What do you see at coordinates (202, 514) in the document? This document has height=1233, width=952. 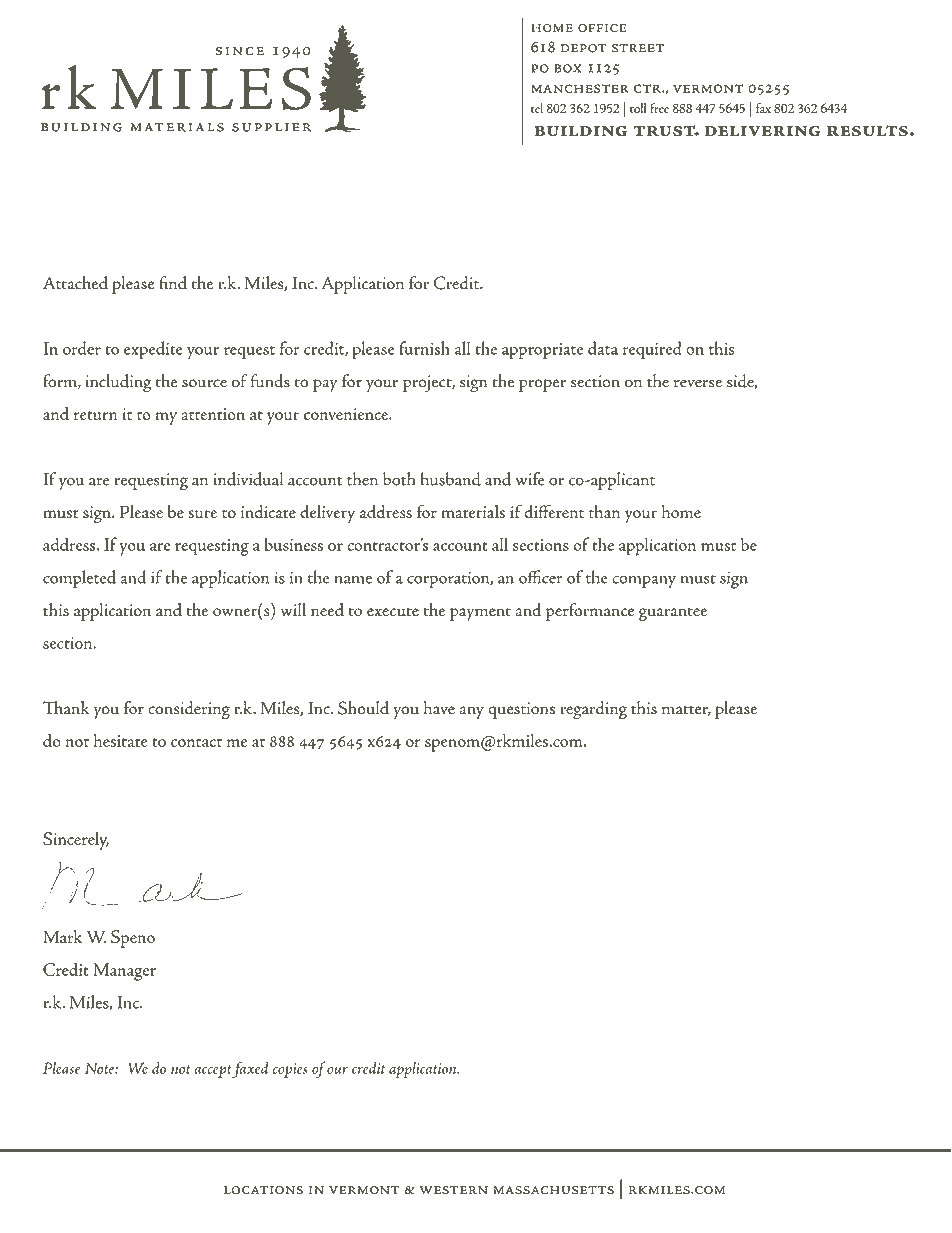 I see `sure` at bounding box center [202, 514].
